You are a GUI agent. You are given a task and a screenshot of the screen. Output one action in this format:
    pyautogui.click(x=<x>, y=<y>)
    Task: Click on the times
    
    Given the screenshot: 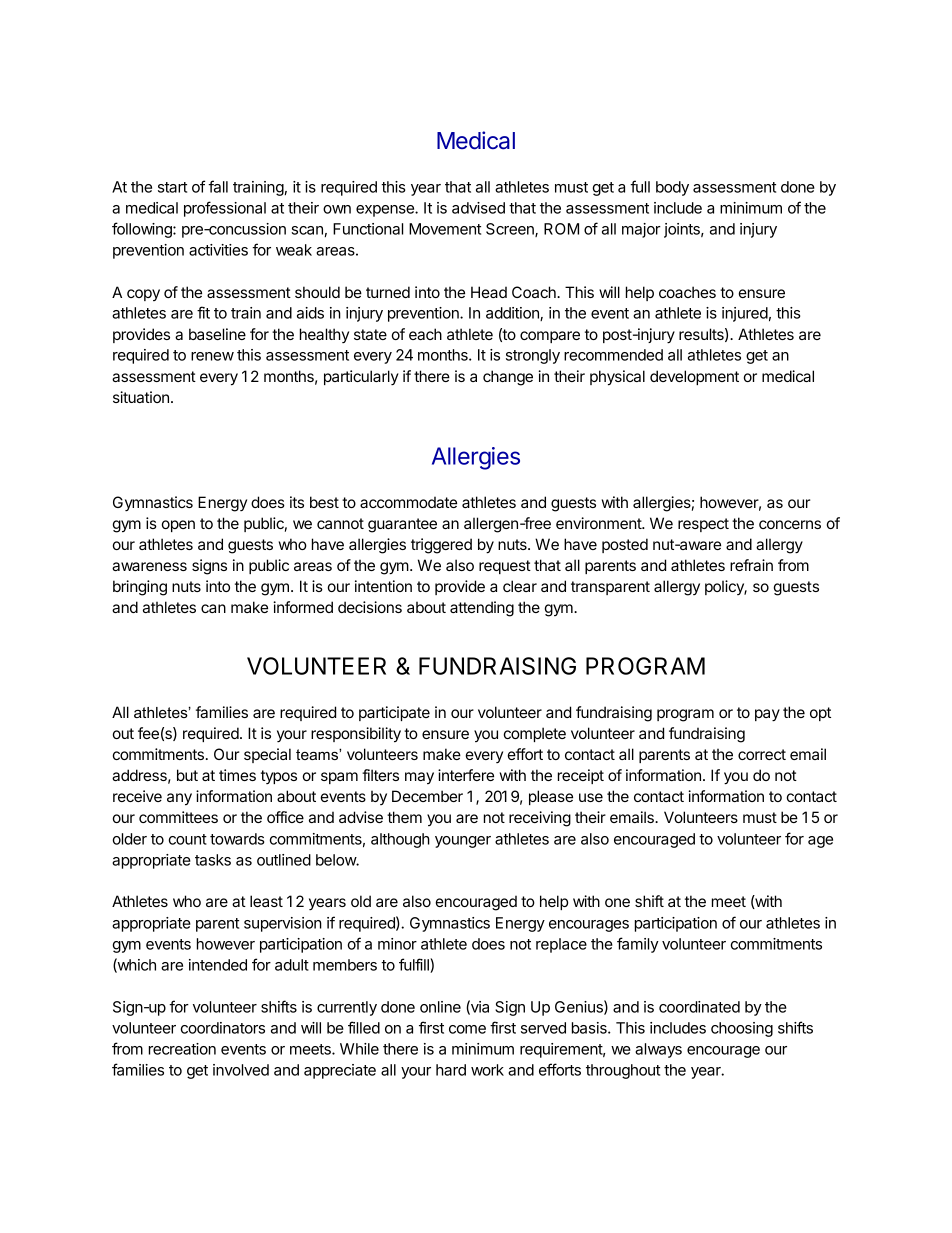 What is the action you would take?
    pyautogui.click(x=237, y=775)
